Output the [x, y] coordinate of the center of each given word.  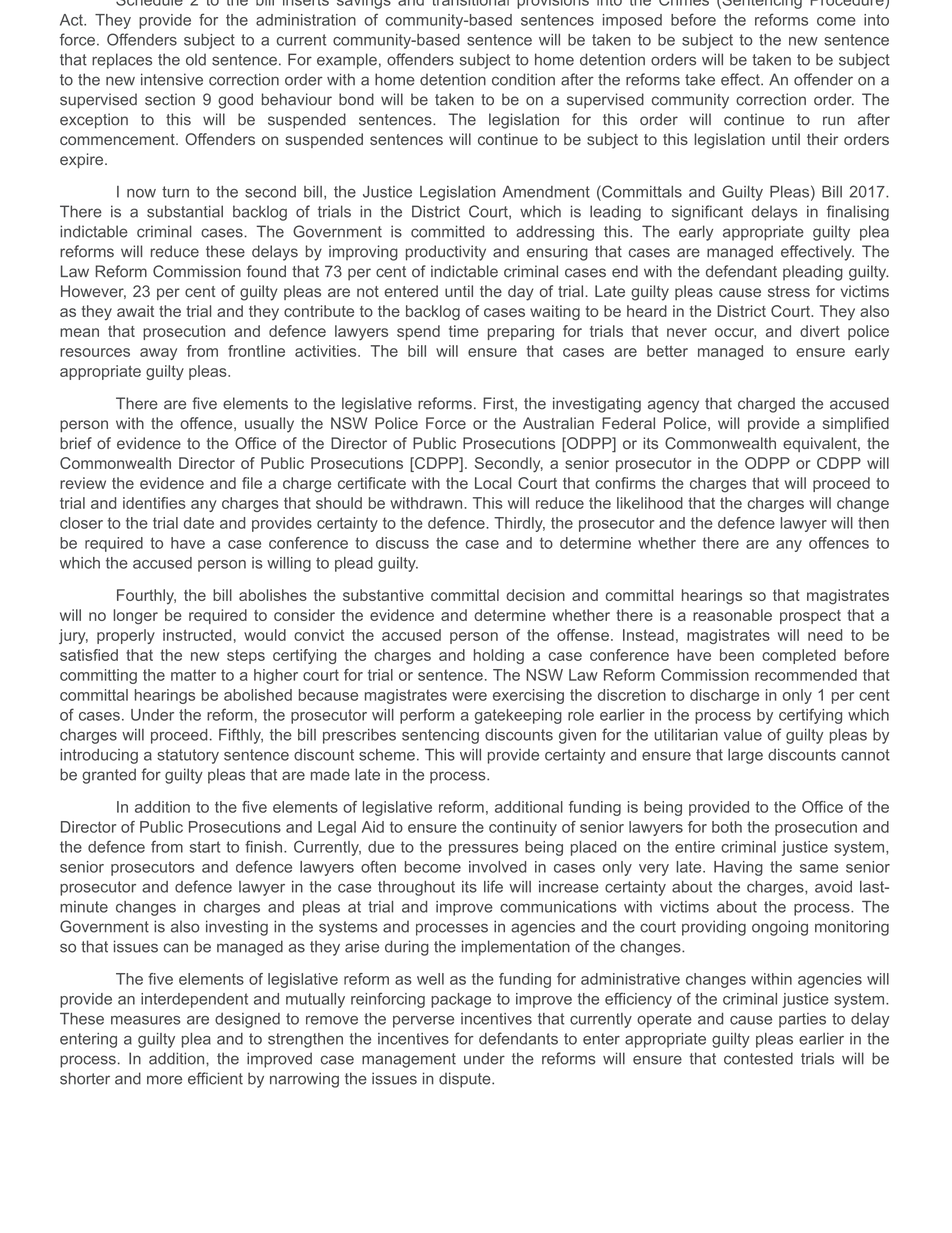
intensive [172, 79]
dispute [466, 1080]
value [743, 735]
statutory [188, 756]
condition [523, 79]
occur [735, 333]
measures [146, 1020]
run [834, 121]
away [158, 354]
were [469, 696]
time [464, 331]
